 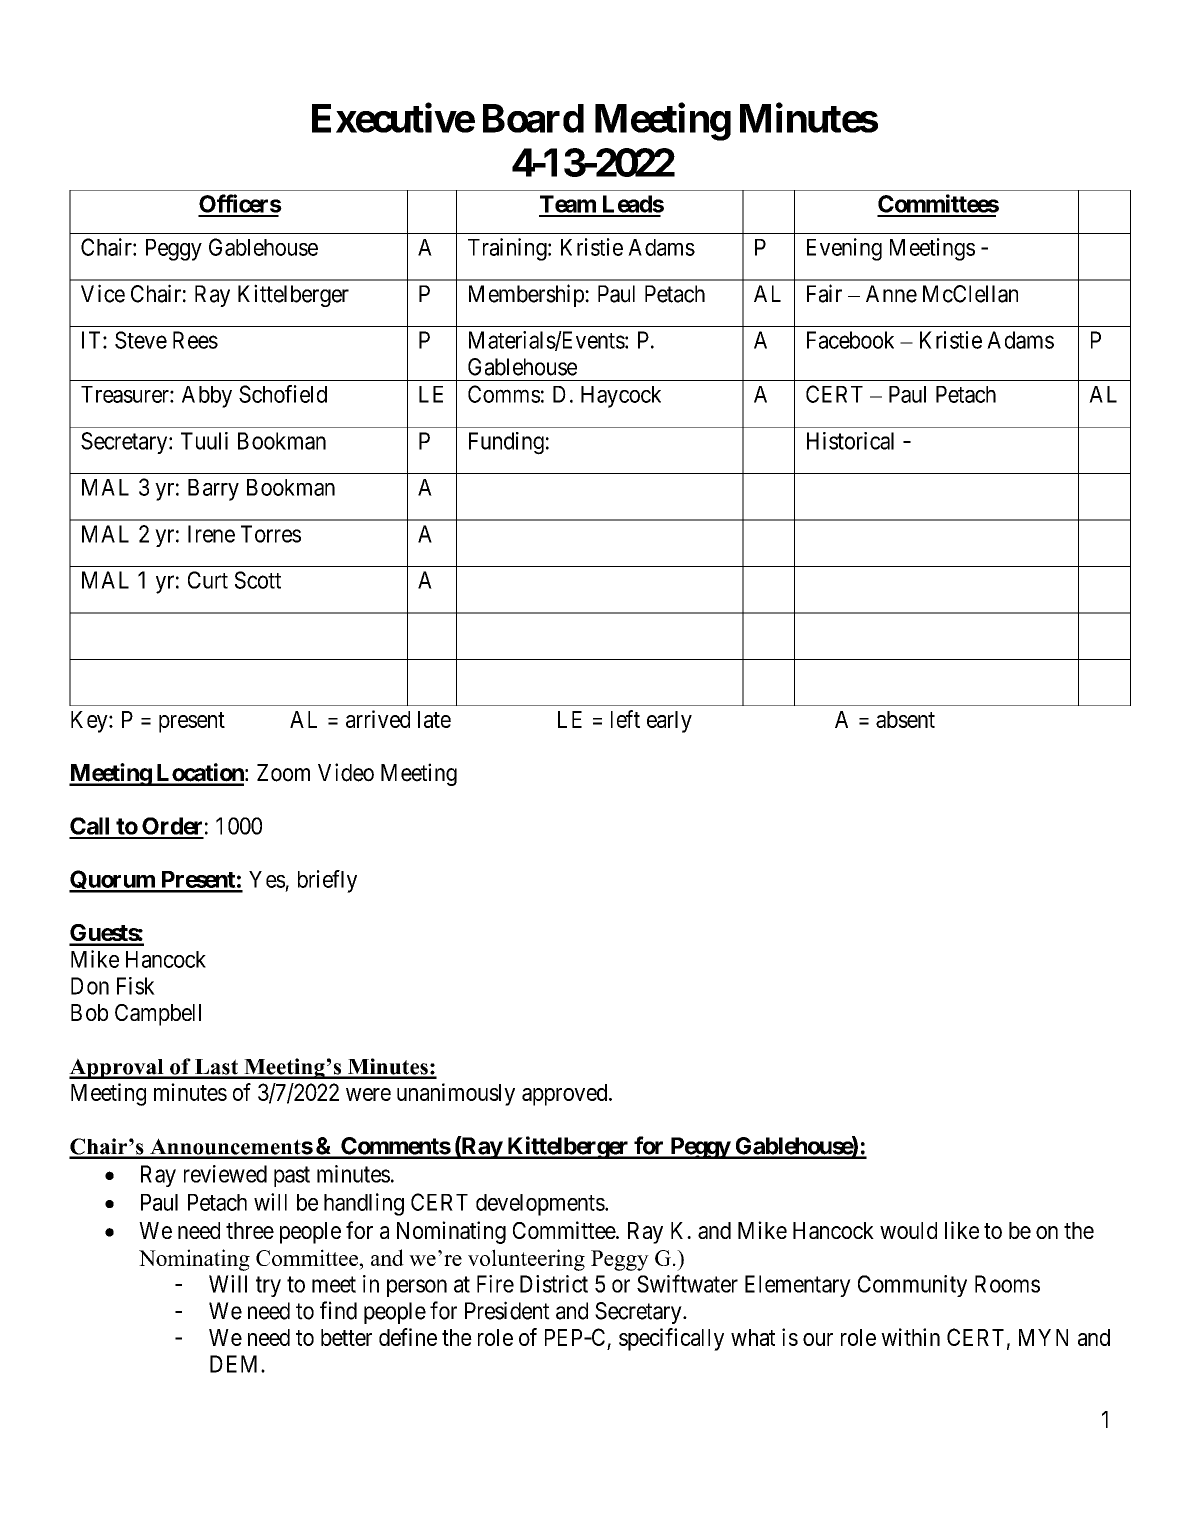 I want to click on Board, so click(x=533, y=118).
